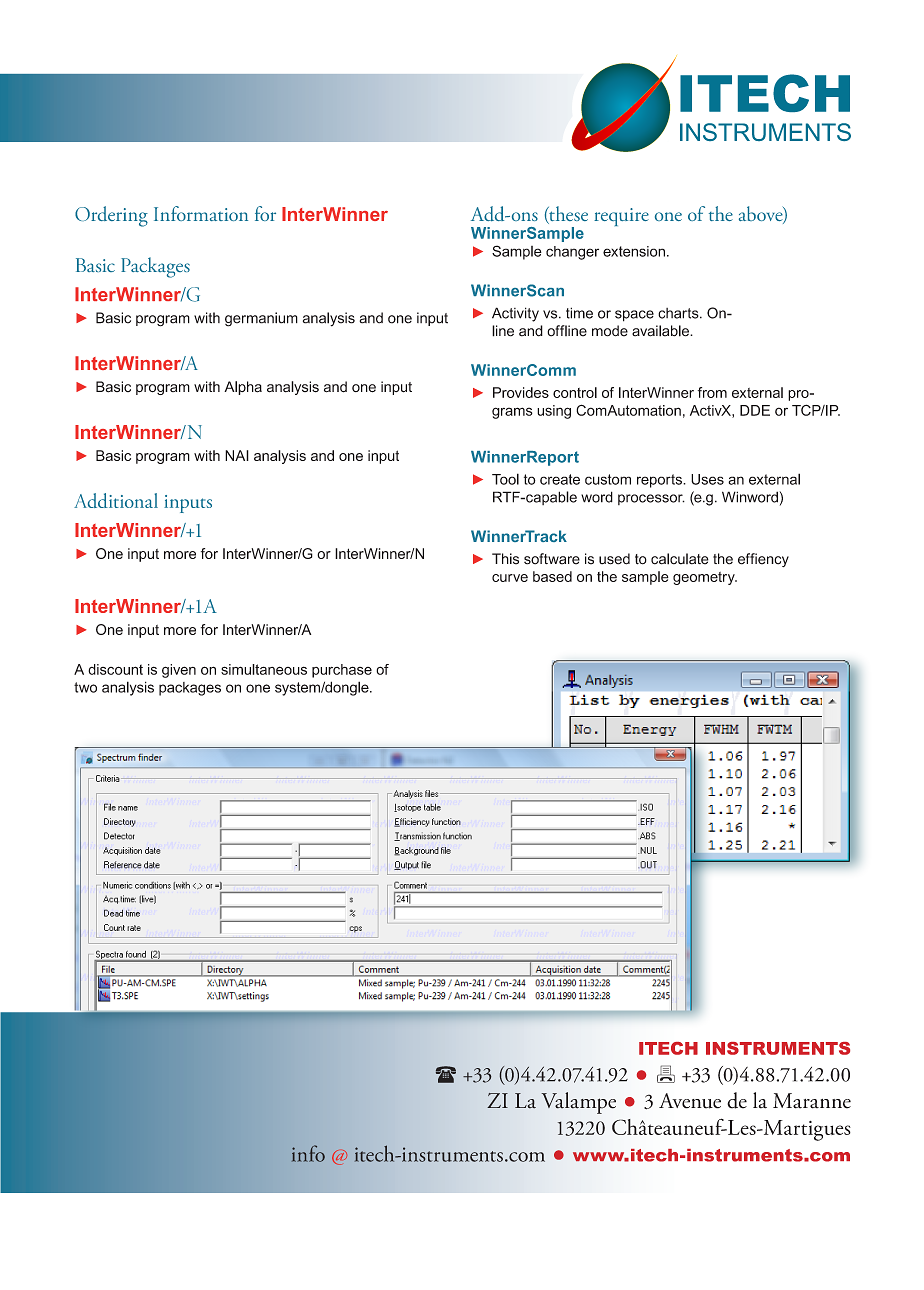 This image has width=924, height=1290. What do you see at coordinates (179, 671) in the image?
I see `given` at bounding box center [179, 671].
